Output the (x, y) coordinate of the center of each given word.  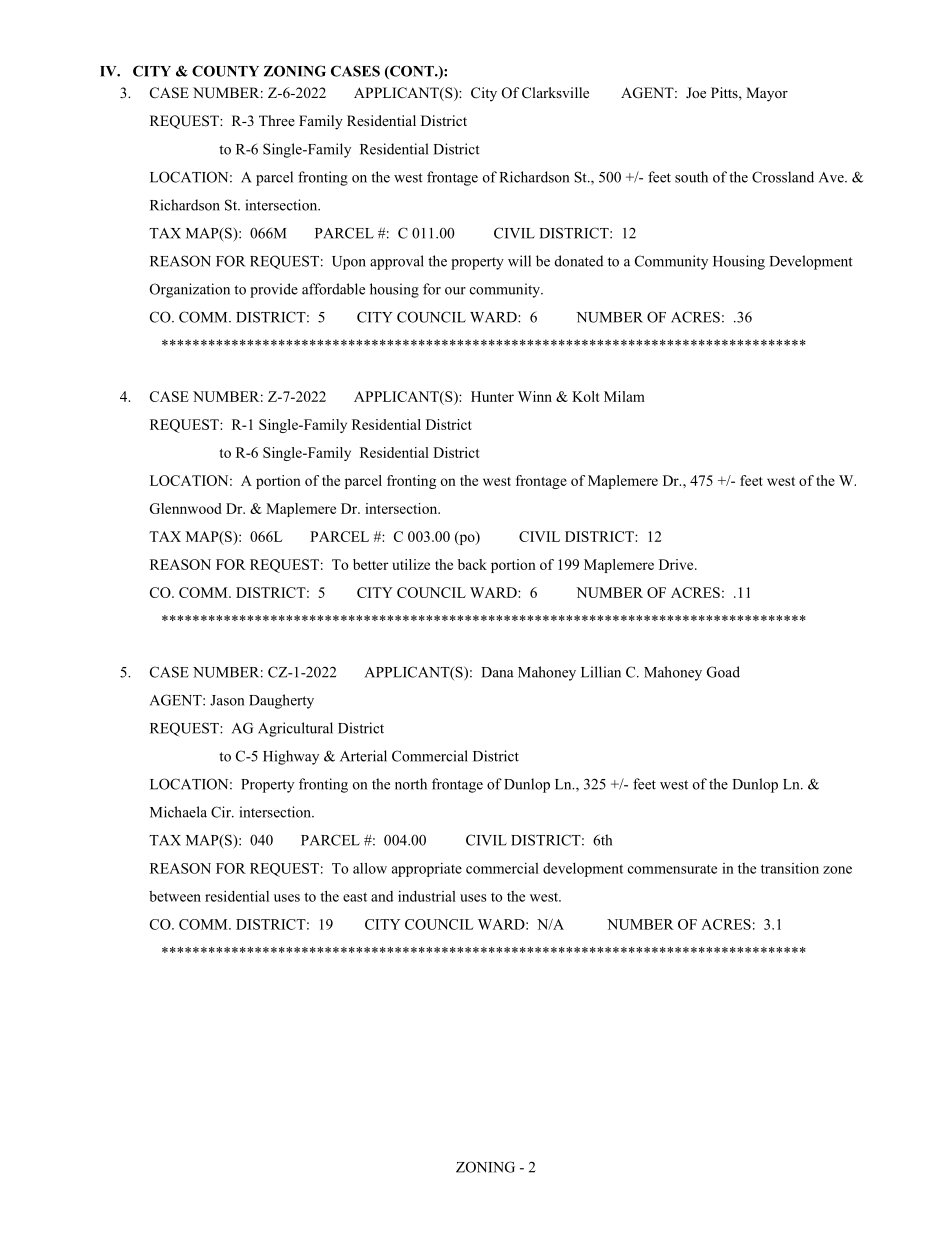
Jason (227, 700)
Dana (498, 672)
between (175, 896)
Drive (677, 564)
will (519, 261)
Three (277, 120)
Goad (723, 672)
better (370, 564)
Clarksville (555, 92)
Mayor (767, 94)
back (472, 564)
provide (274, 290)
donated (579, 261)
